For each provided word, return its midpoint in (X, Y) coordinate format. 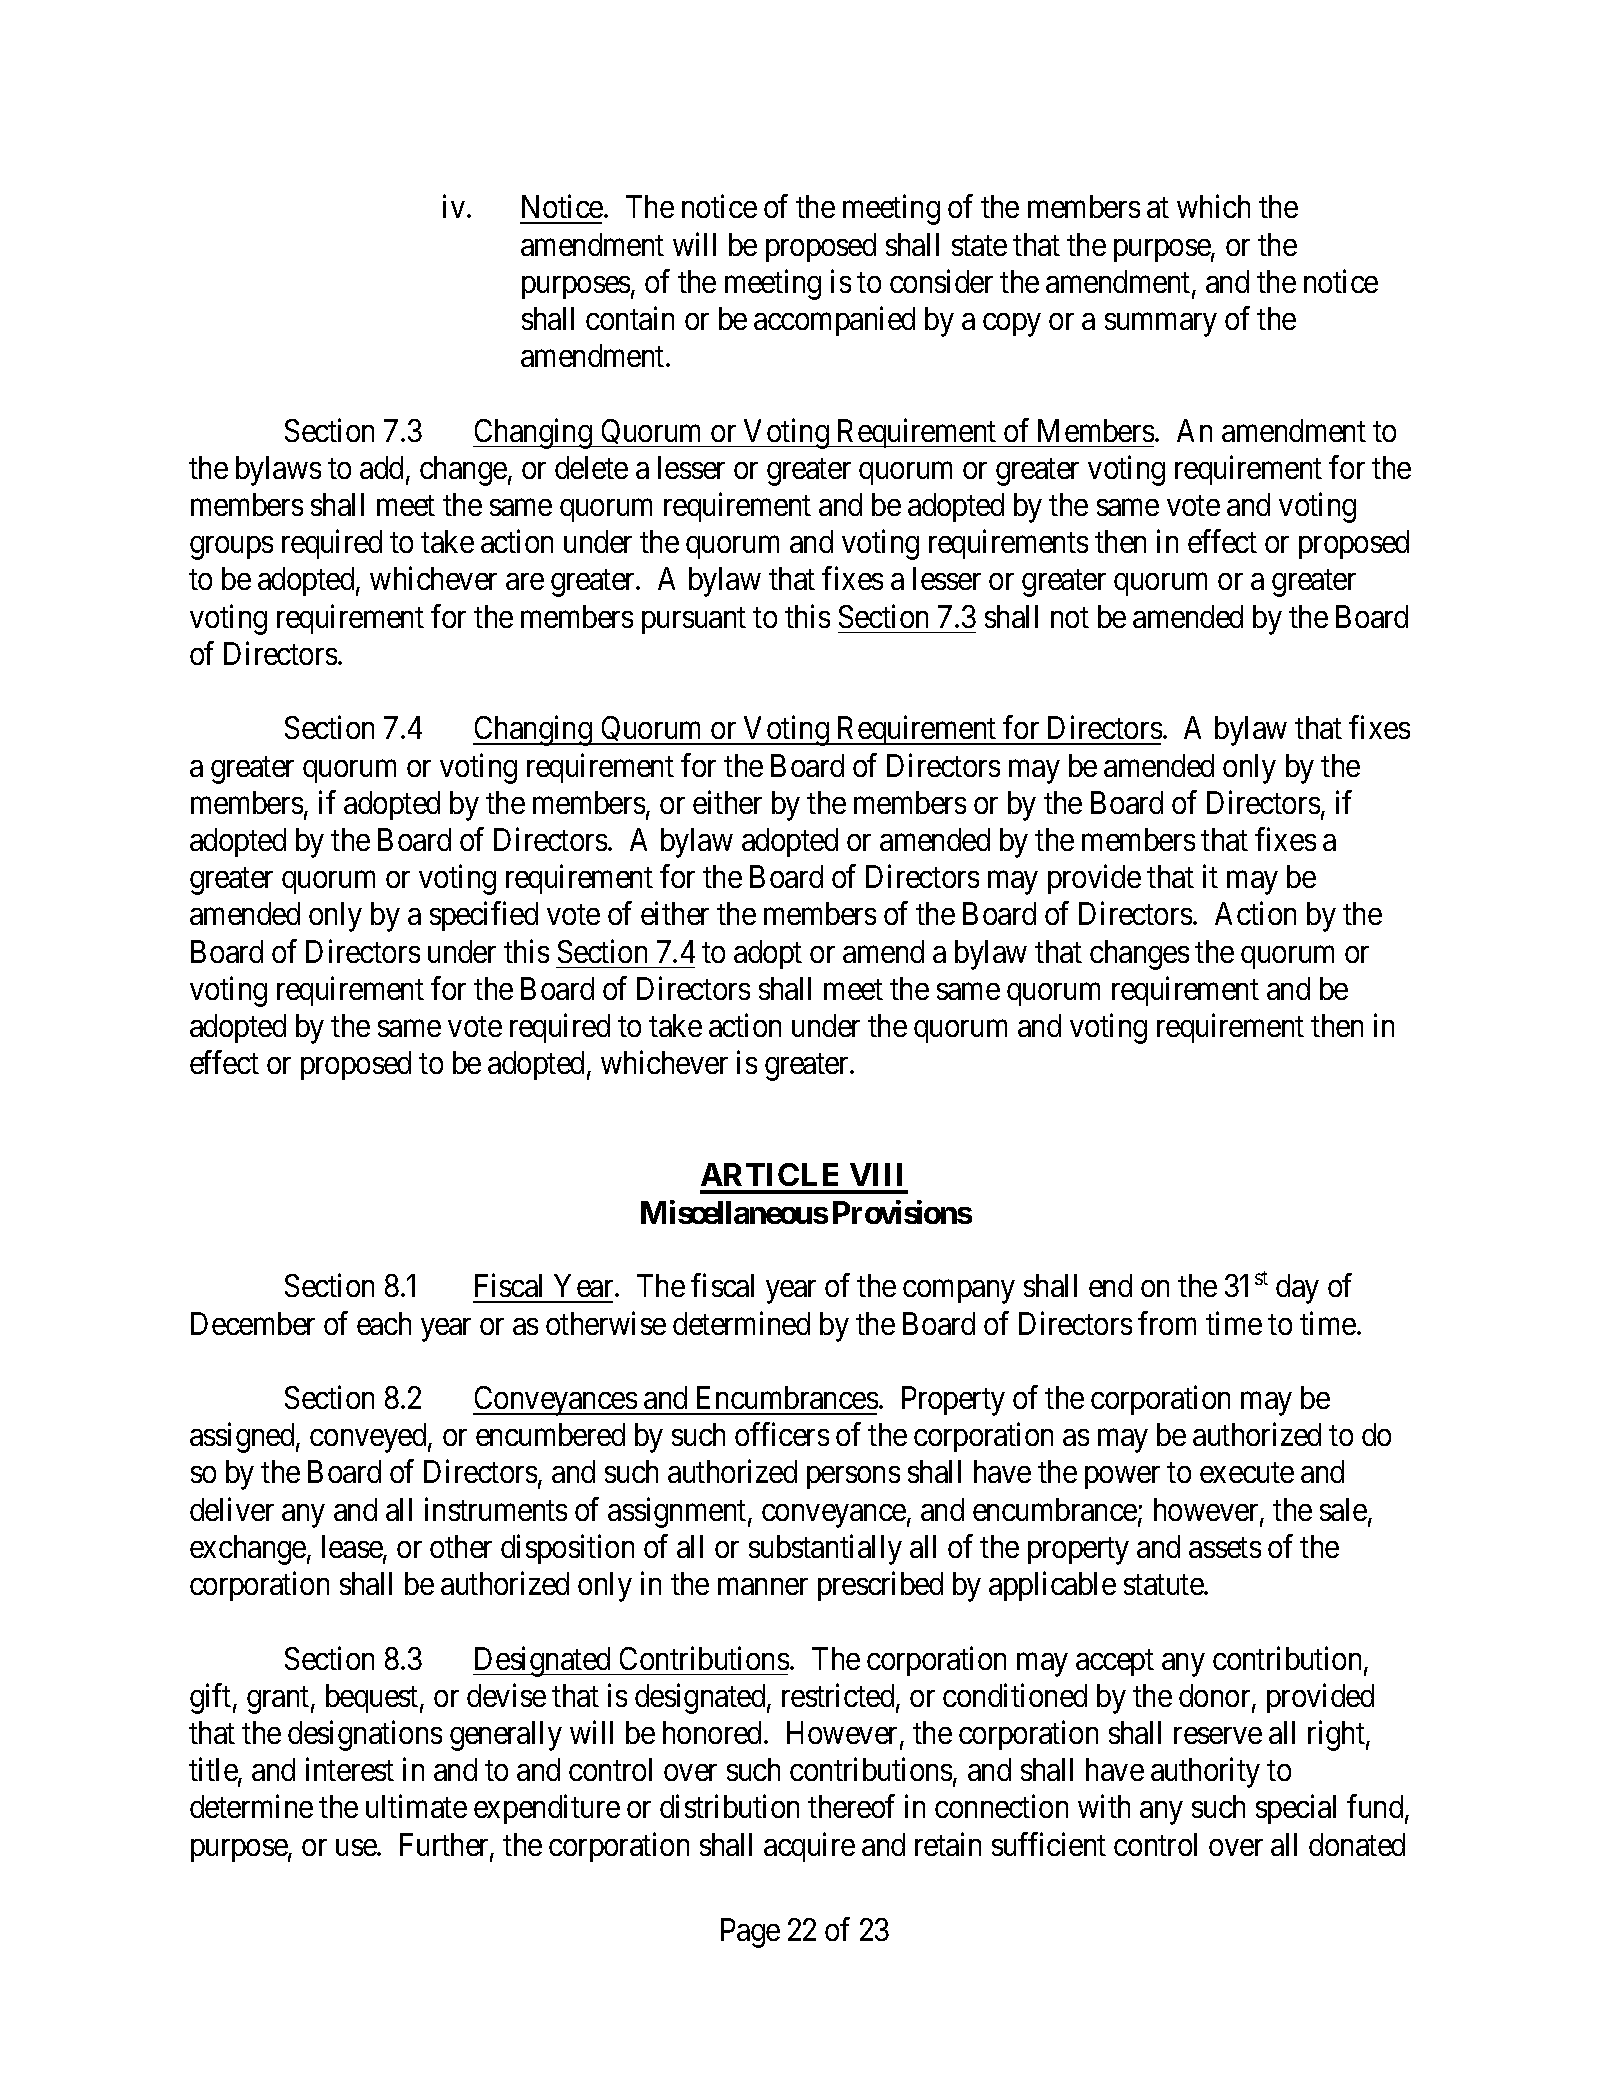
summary (1160, 325)
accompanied (834, 321)
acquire (809, 1847)
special (1296, 1809)
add (383, 469)
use (357, 1847)
